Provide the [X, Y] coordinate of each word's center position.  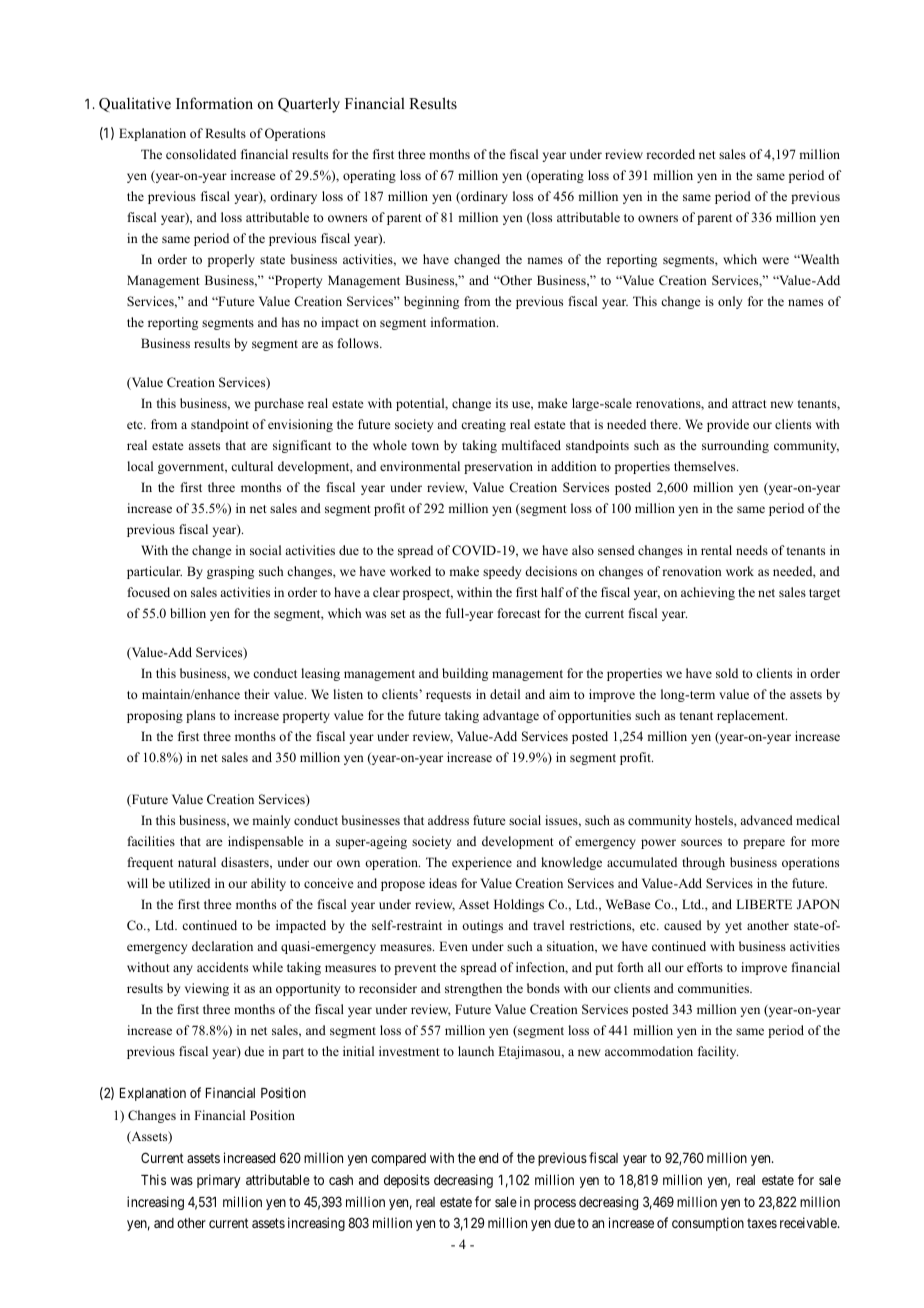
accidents [222, 967]
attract [749, 404]
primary [218, 1181]
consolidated [201, 154]
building [465, 674]
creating [483, 425]
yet [733, 927]
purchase [279, 404]
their [257, 694]
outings [482, 926]
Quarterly [309, 105]
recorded [670, 154]
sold [727, 673]
